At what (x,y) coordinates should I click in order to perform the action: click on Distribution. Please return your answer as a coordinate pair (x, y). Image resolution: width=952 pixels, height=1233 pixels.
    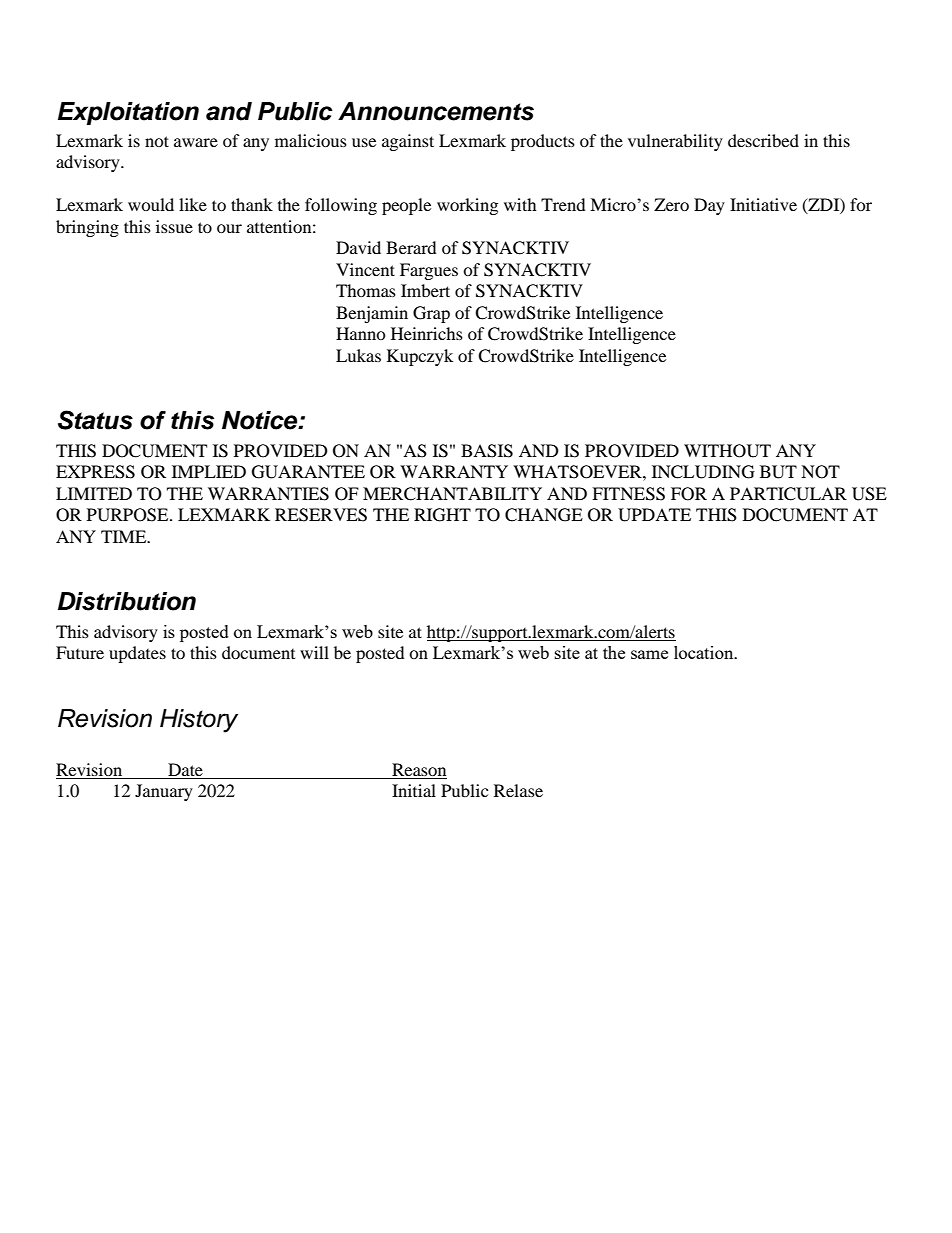
    Looking at the image, I should click on (127, 601).
